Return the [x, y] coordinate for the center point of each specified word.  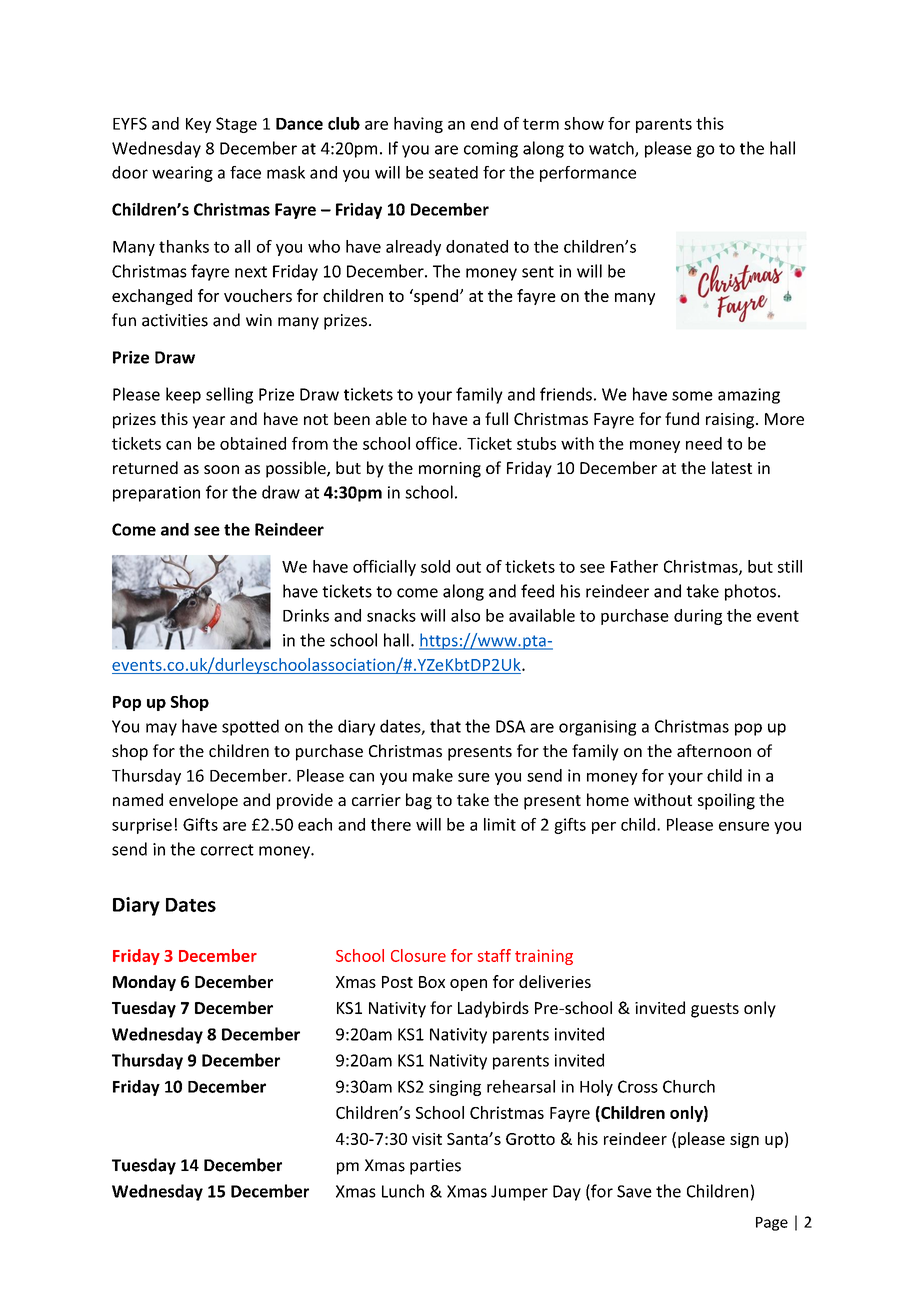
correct [227, 850]
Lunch [403, 1191]
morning [450, 470]
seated [453, 172]
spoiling [726, 801]
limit [500, 824]
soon [221, 469]
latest [732, 467]
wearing [182, 174]
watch [612, 149]
